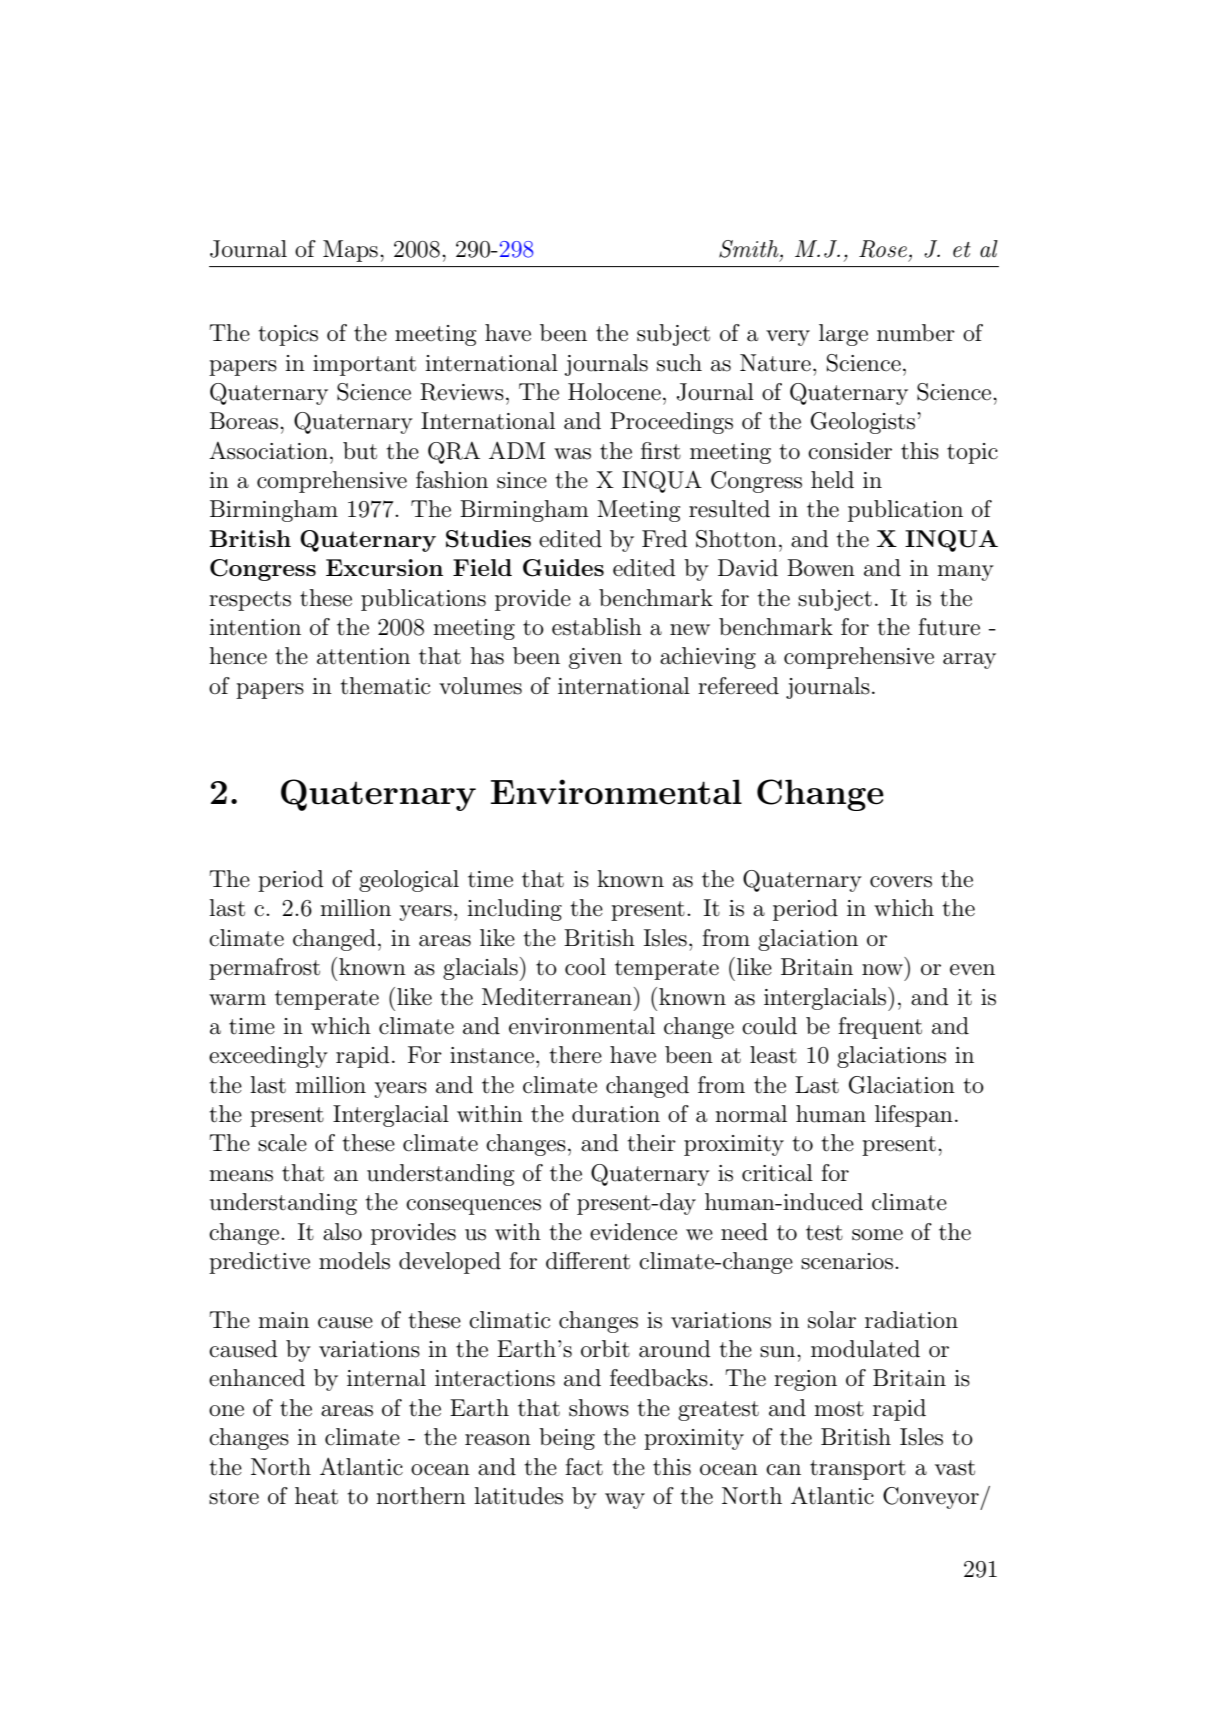 This screenshot has width=1210, height=1712. Describe the element at coordinates (651, 1143) in the screenshot. I see `their` at that location.
